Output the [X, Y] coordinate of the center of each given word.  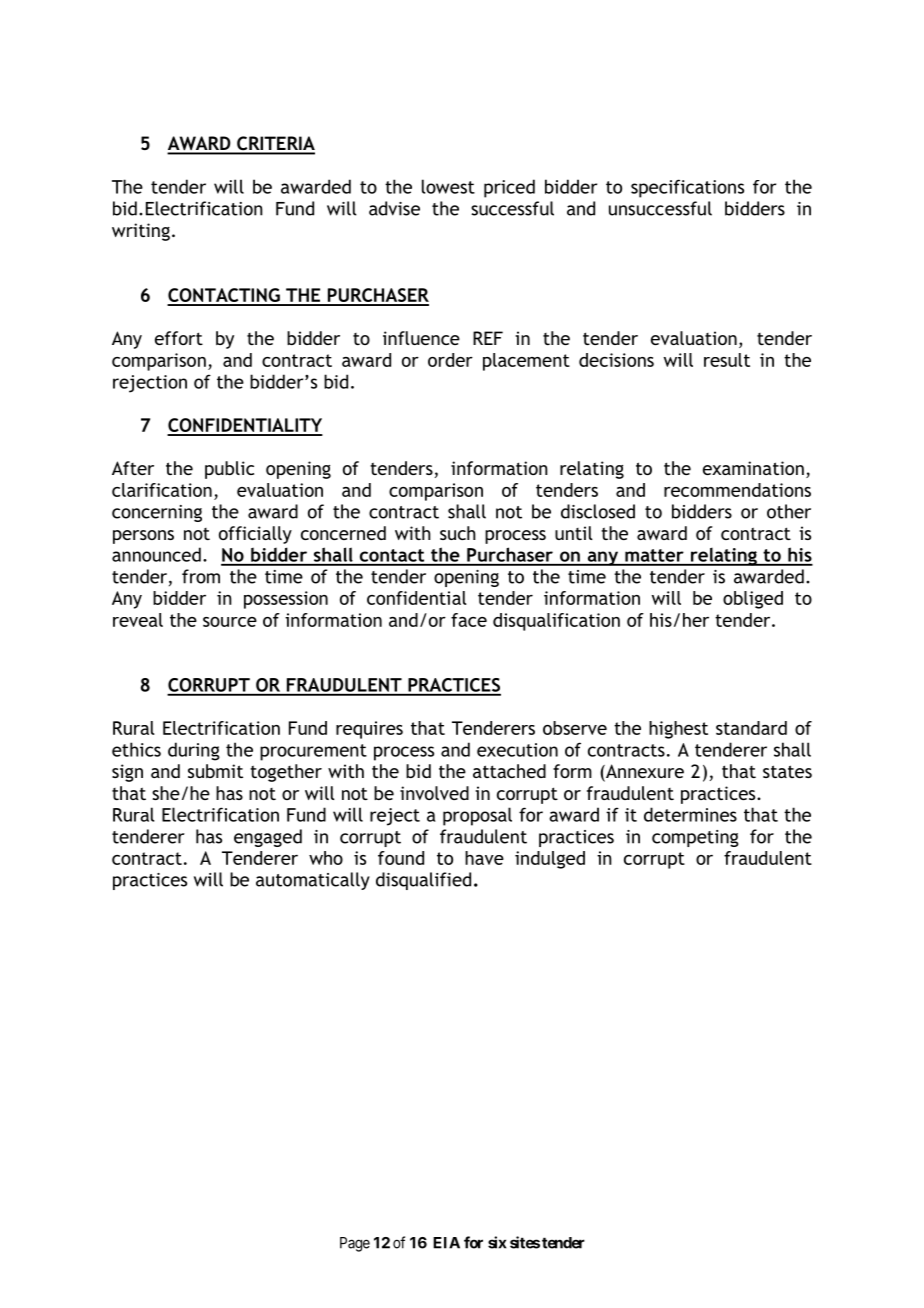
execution [517, 750]
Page [355, 1244]
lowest [448, 186]
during [194, 751]
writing [141, 232]
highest [678, 730]
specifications [687, 188]
